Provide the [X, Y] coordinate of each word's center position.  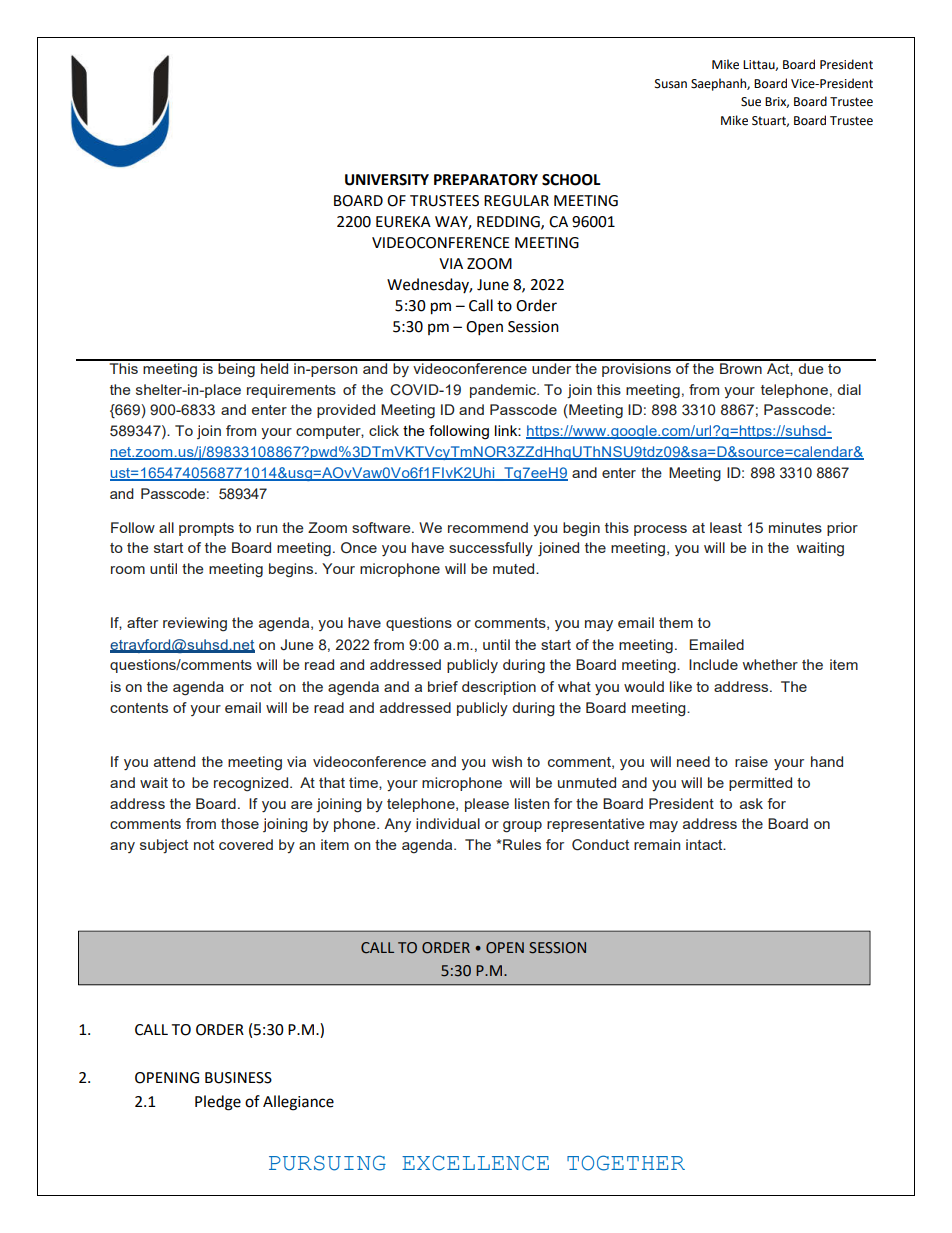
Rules [522, 844]
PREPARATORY [486, 180]
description [499, 688]
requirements [291, 391]
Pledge [218, 1103]
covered [246, 844]
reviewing [195, 624]
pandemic [504, 391]
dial [849, 389]
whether [770, 664]
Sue [751, 102]
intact [705, 844]
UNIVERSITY [387, 180]
